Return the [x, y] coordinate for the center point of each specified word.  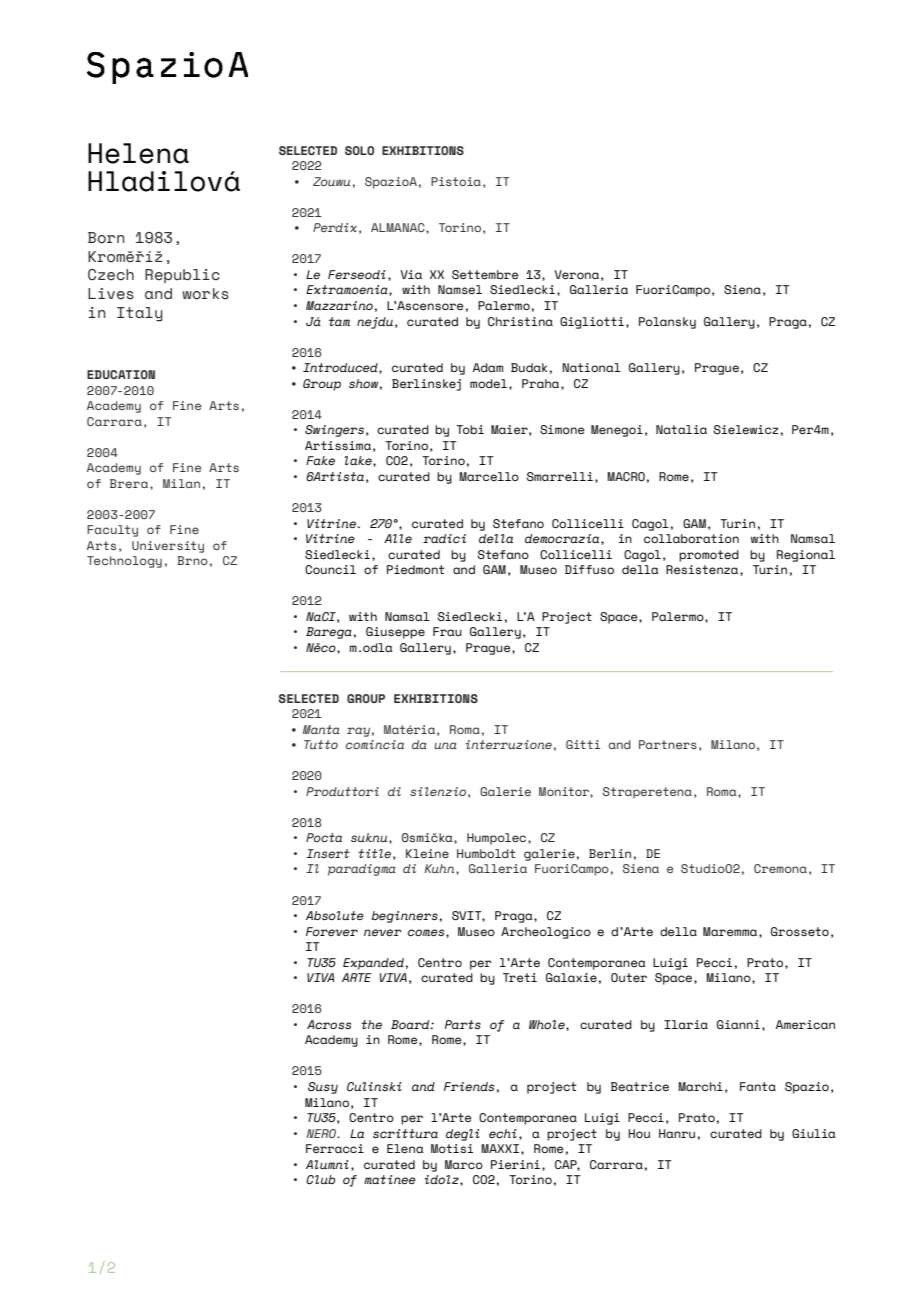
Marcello [489, 476]
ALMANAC [399, 227]
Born [106, 238]
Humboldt [486, 853]
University [168, 547]
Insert [328, 853]
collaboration [691, 538]
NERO [323, 1133]
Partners [668, 744]
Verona [576, 274]
